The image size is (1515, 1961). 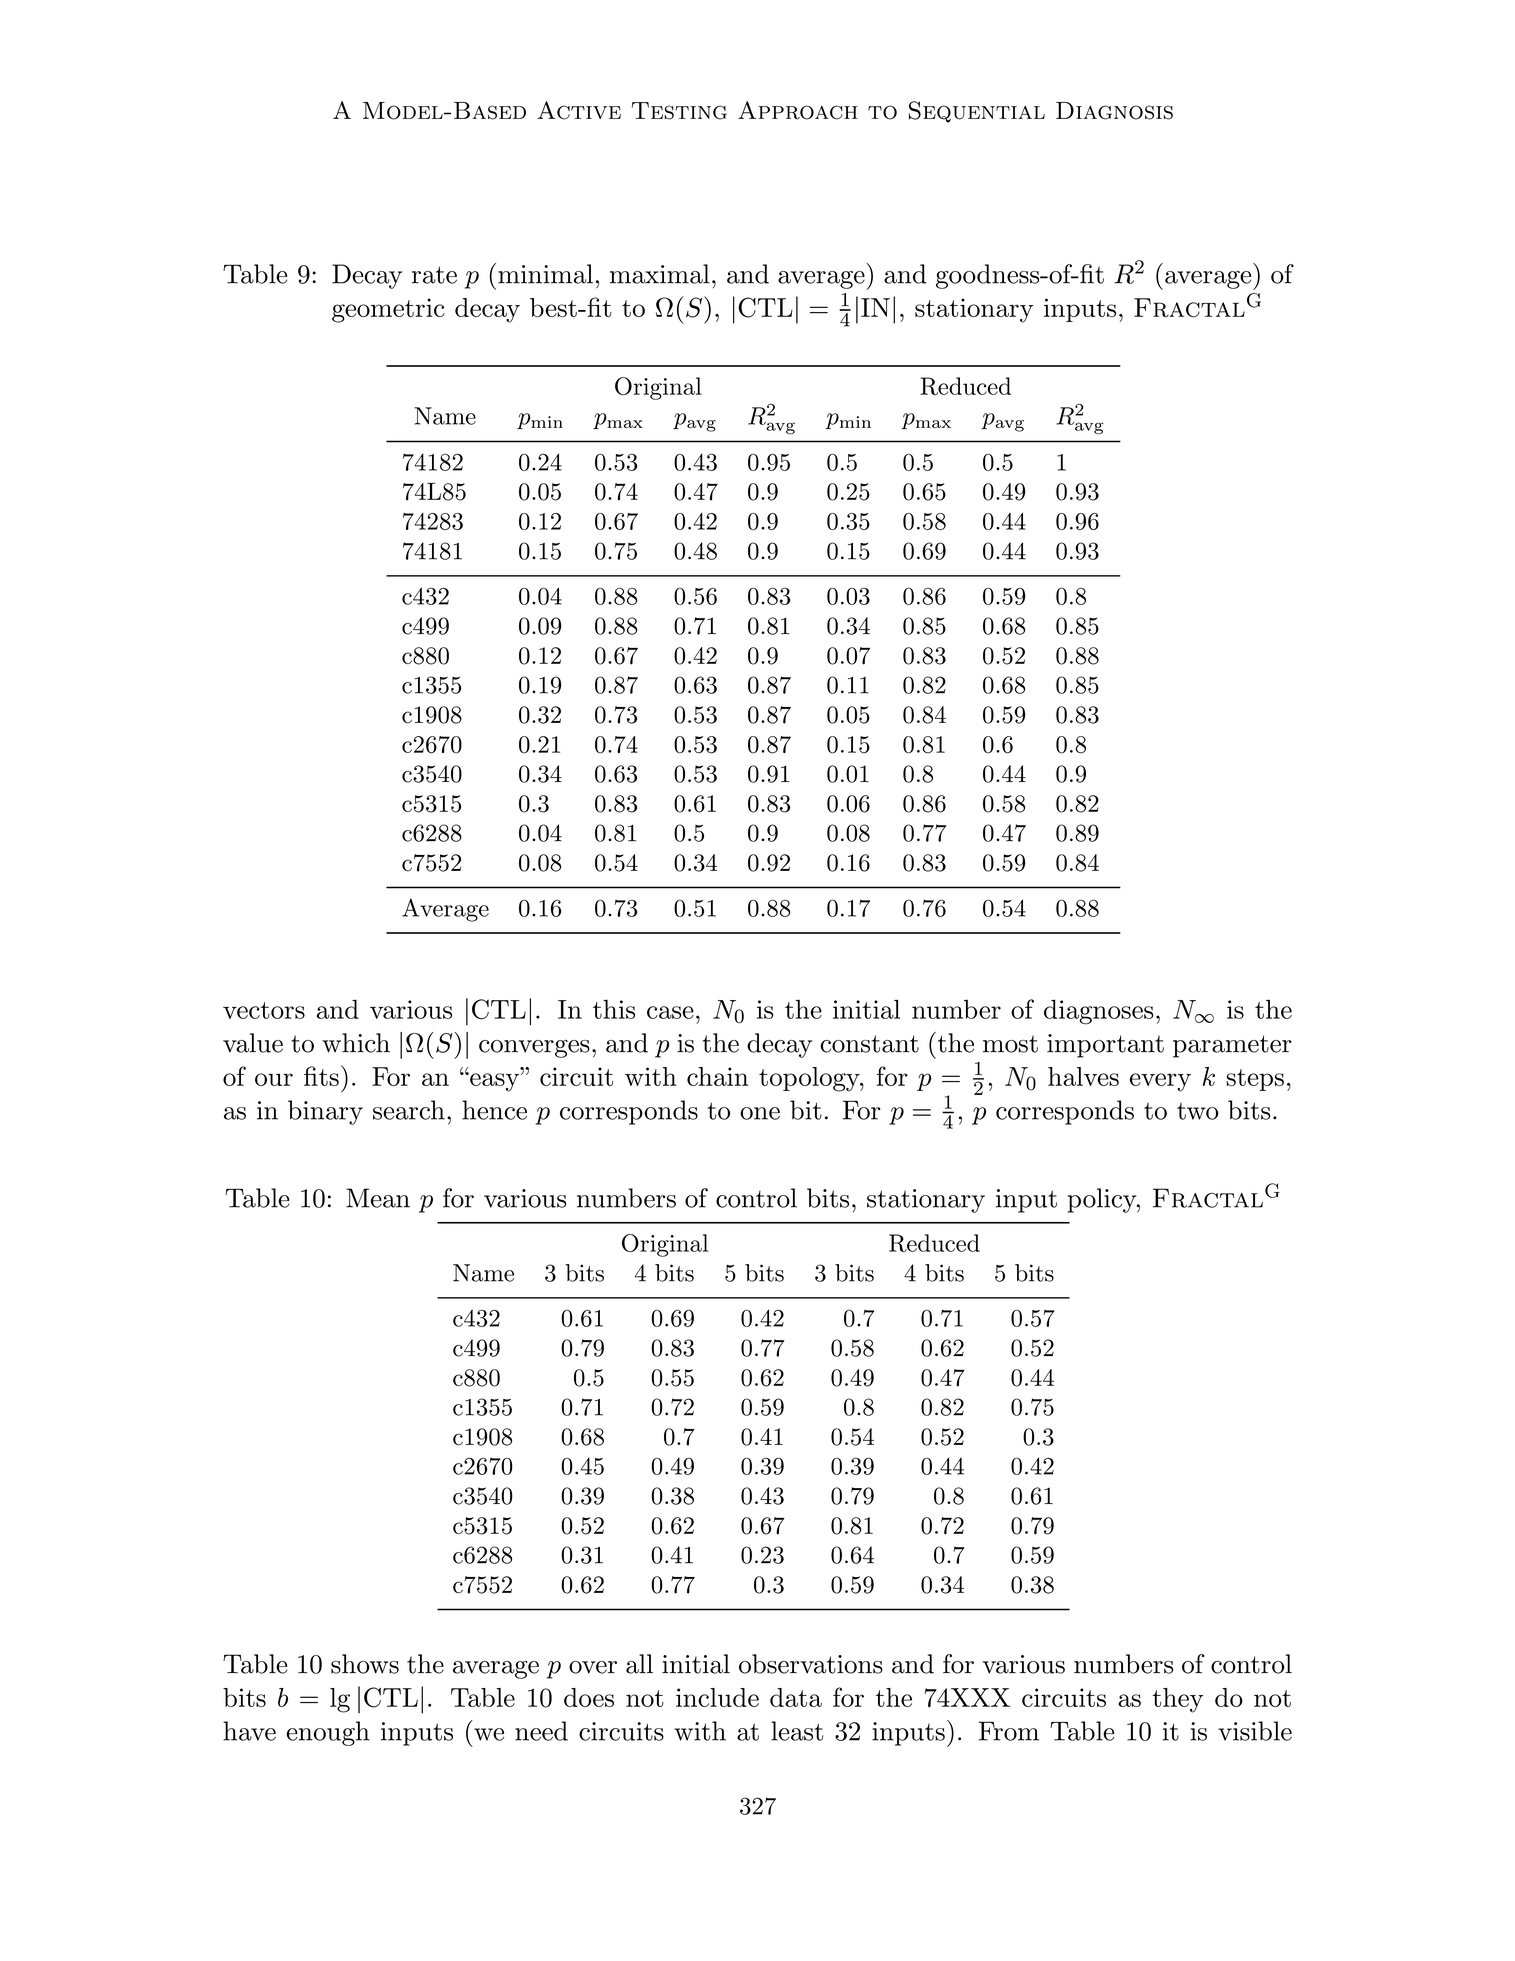 I want to click on Diagnosis, so click(x=1114, y=111).
